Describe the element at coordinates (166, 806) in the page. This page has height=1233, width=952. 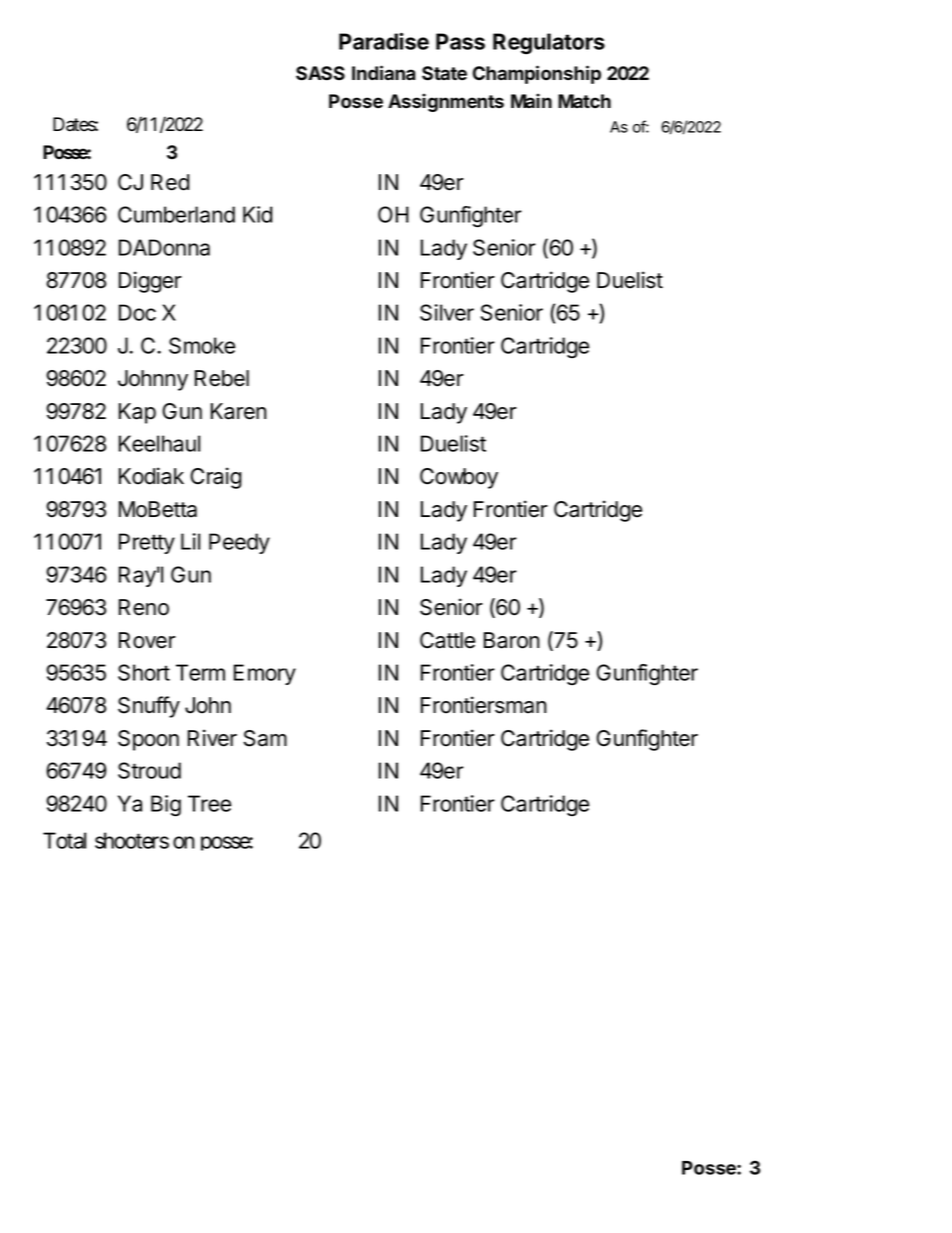
I see `Big` at that location.
